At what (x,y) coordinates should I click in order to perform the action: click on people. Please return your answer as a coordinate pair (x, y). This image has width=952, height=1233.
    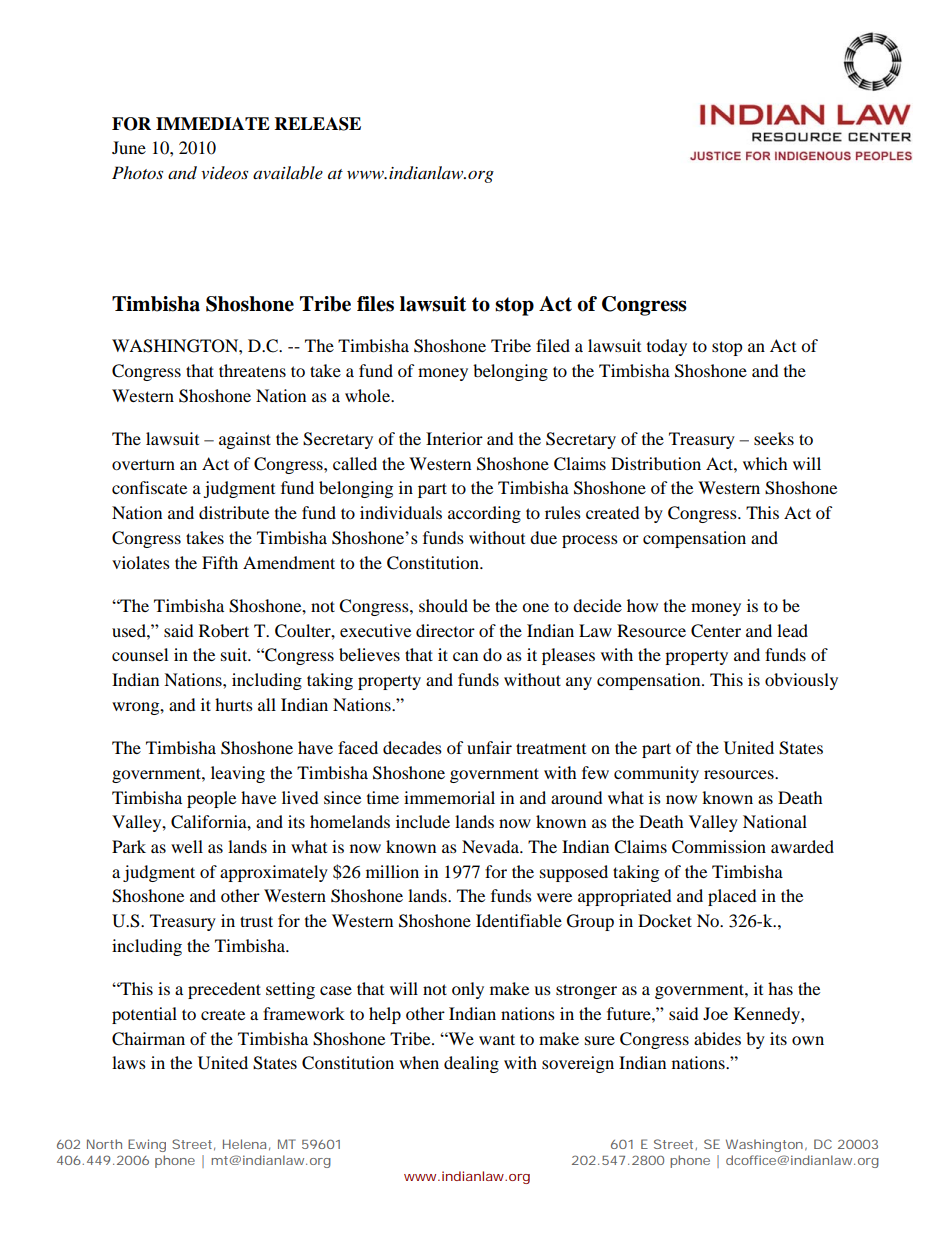
    Looking at the image, I should click on (211, 799).
